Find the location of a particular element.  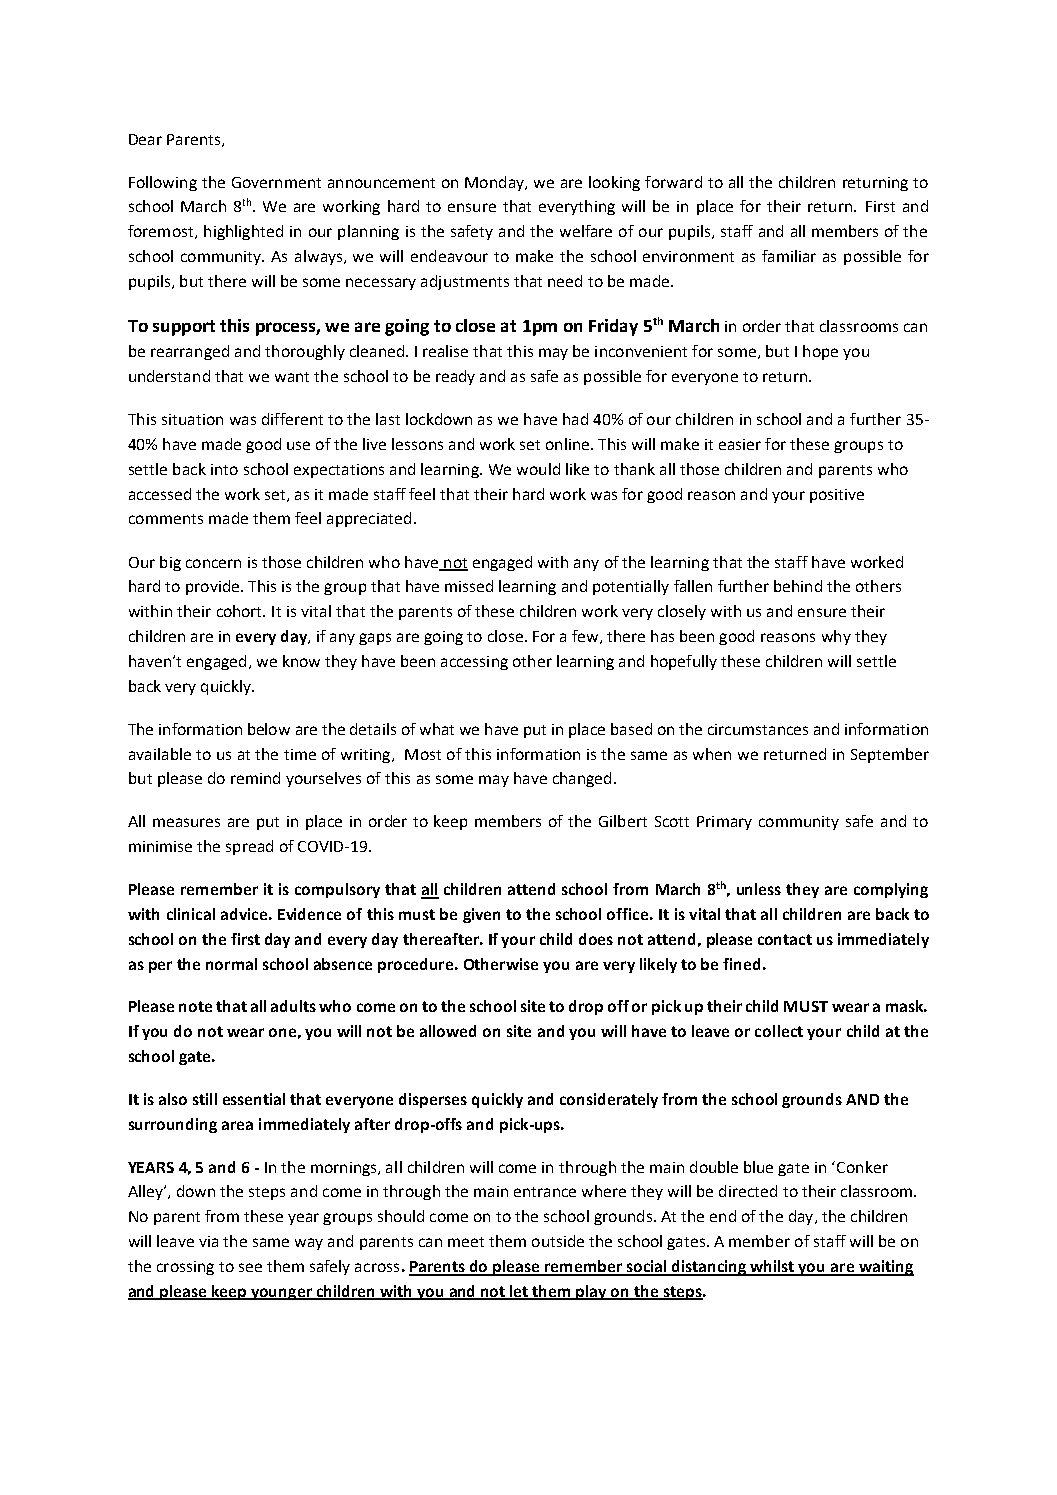

Monday is located at coordinates (495, 183).
